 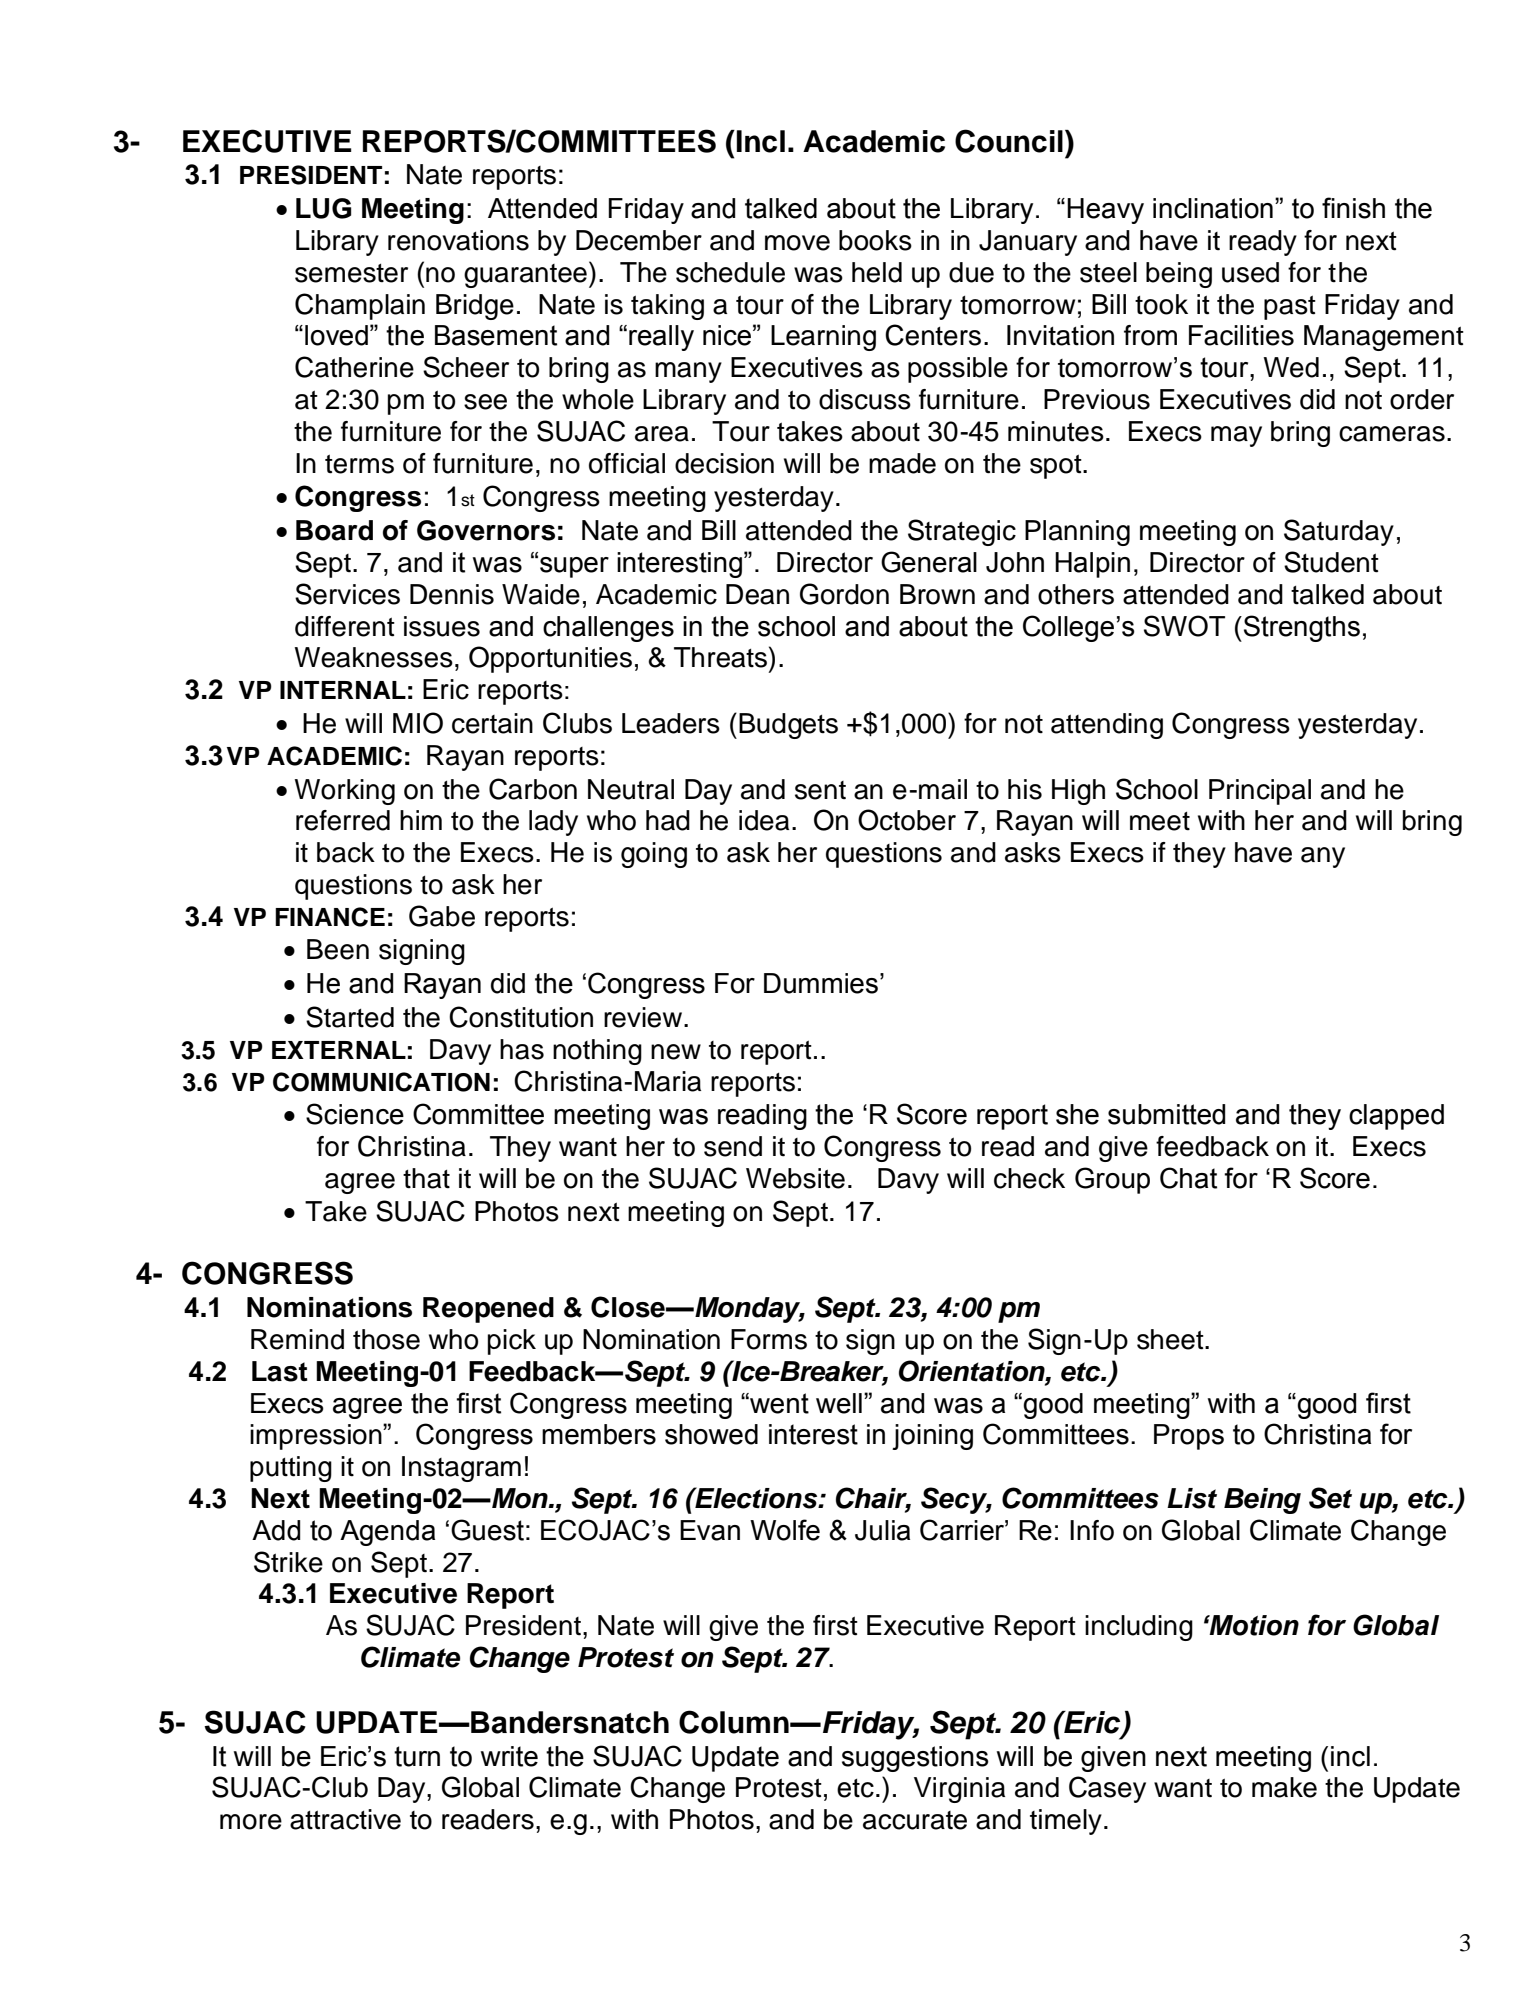 What do you see at coordinates (417, 1756) in the page?
I see `turn` at bounding box center [417, 1756].
